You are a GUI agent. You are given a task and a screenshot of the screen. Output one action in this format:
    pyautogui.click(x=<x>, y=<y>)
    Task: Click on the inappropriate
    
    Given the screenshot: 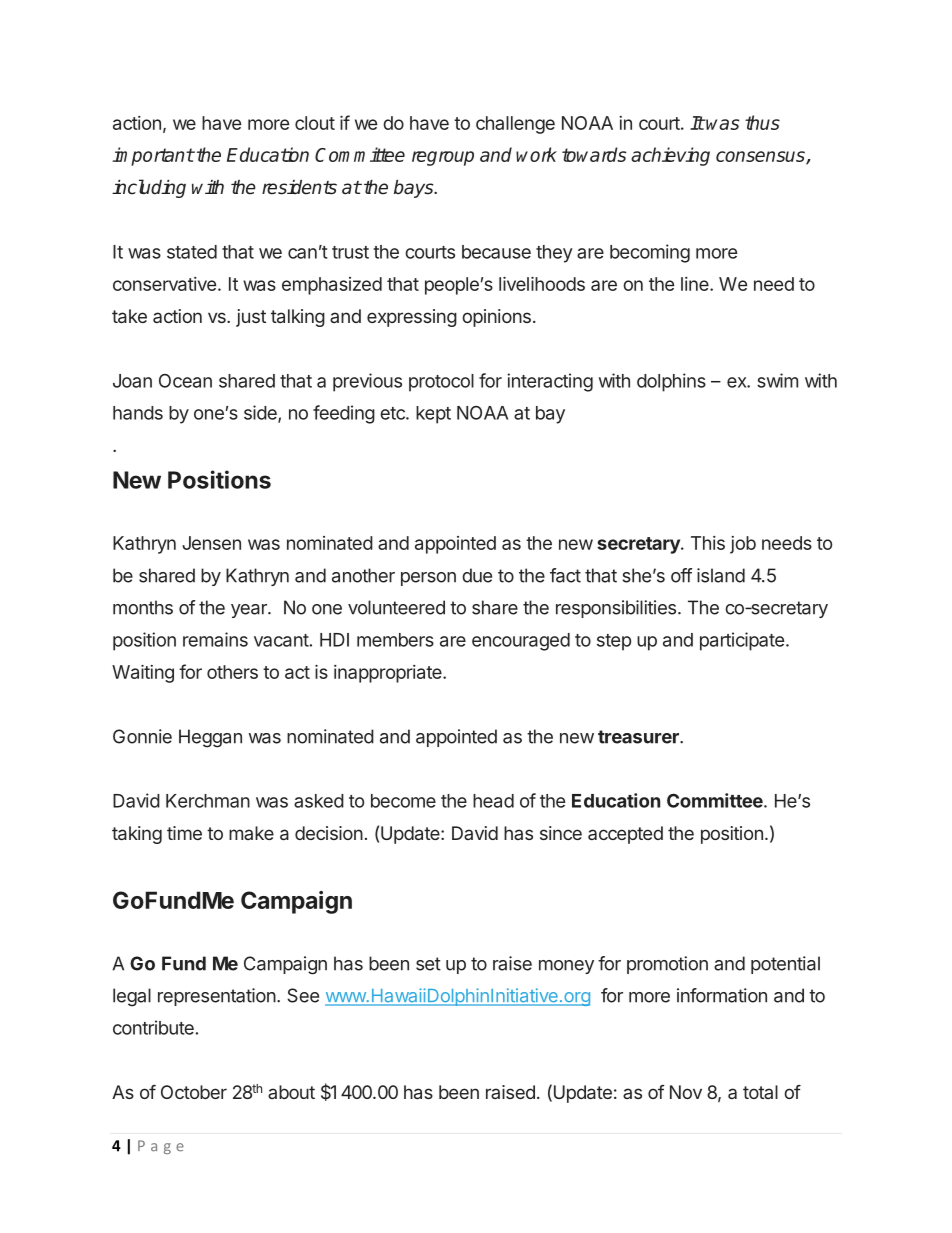 What is the action you would take?
    pyautogui.click(x=389, y=674)
